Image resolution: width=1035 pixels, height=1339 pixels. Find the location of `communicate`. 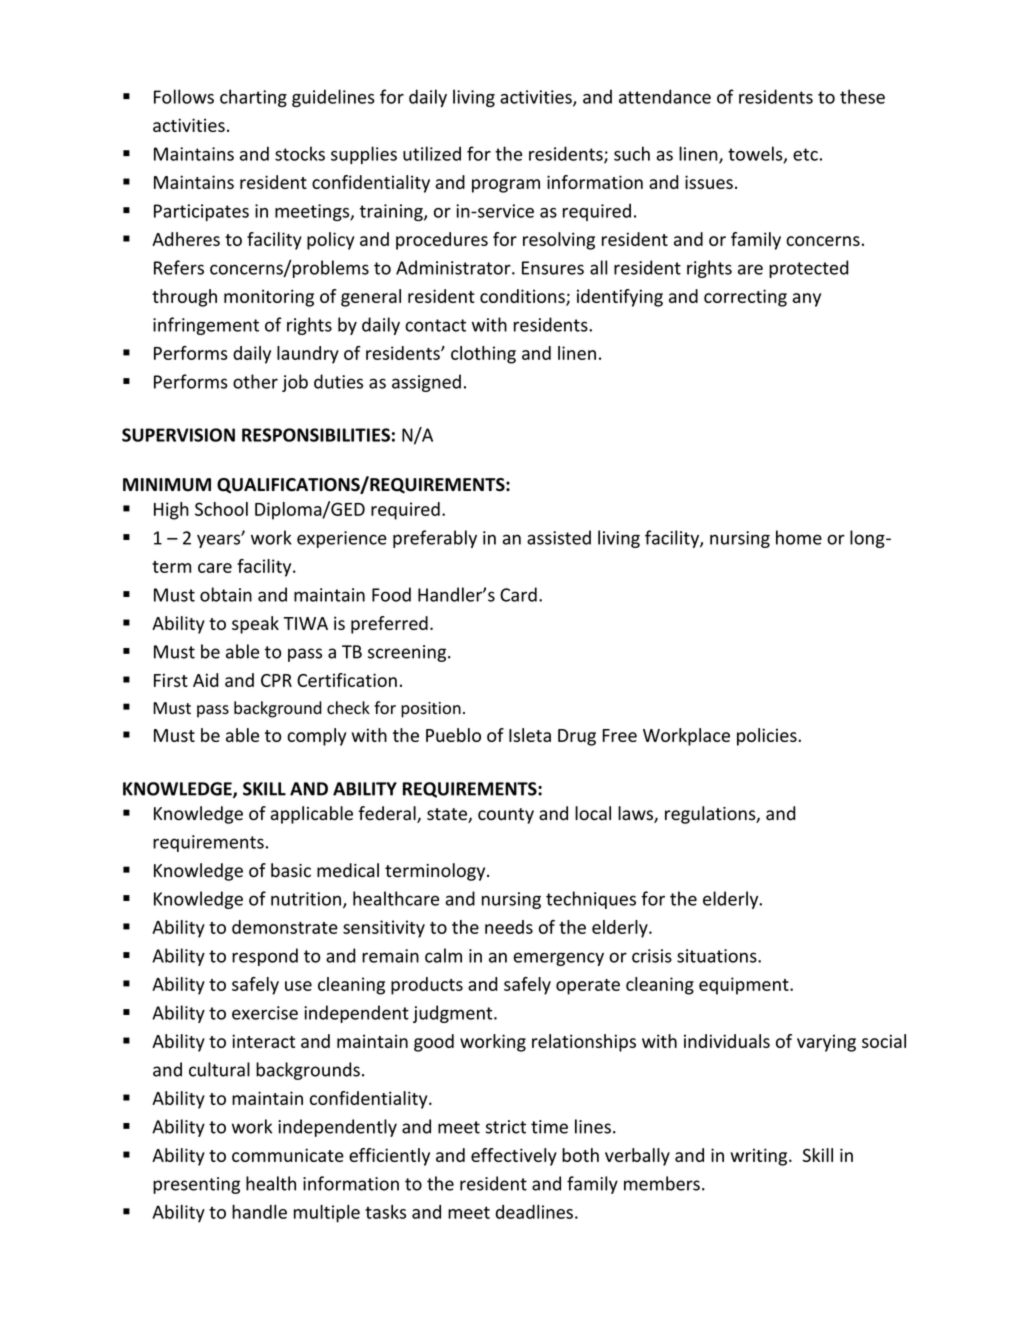

communicate is located at coordinates (288, 1155).
